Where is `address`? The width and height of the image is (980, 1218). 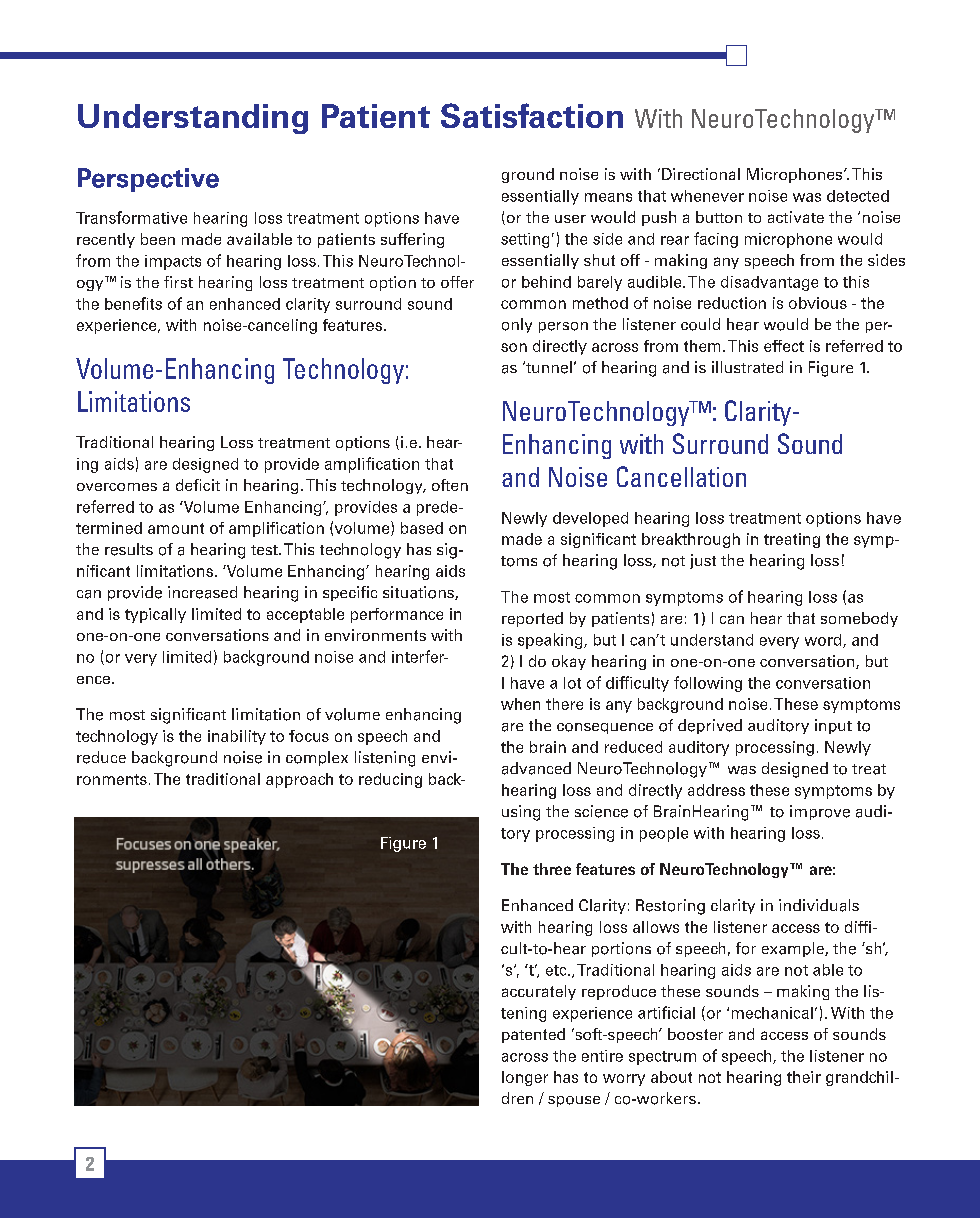 address is located at coordinates (716, 790).
